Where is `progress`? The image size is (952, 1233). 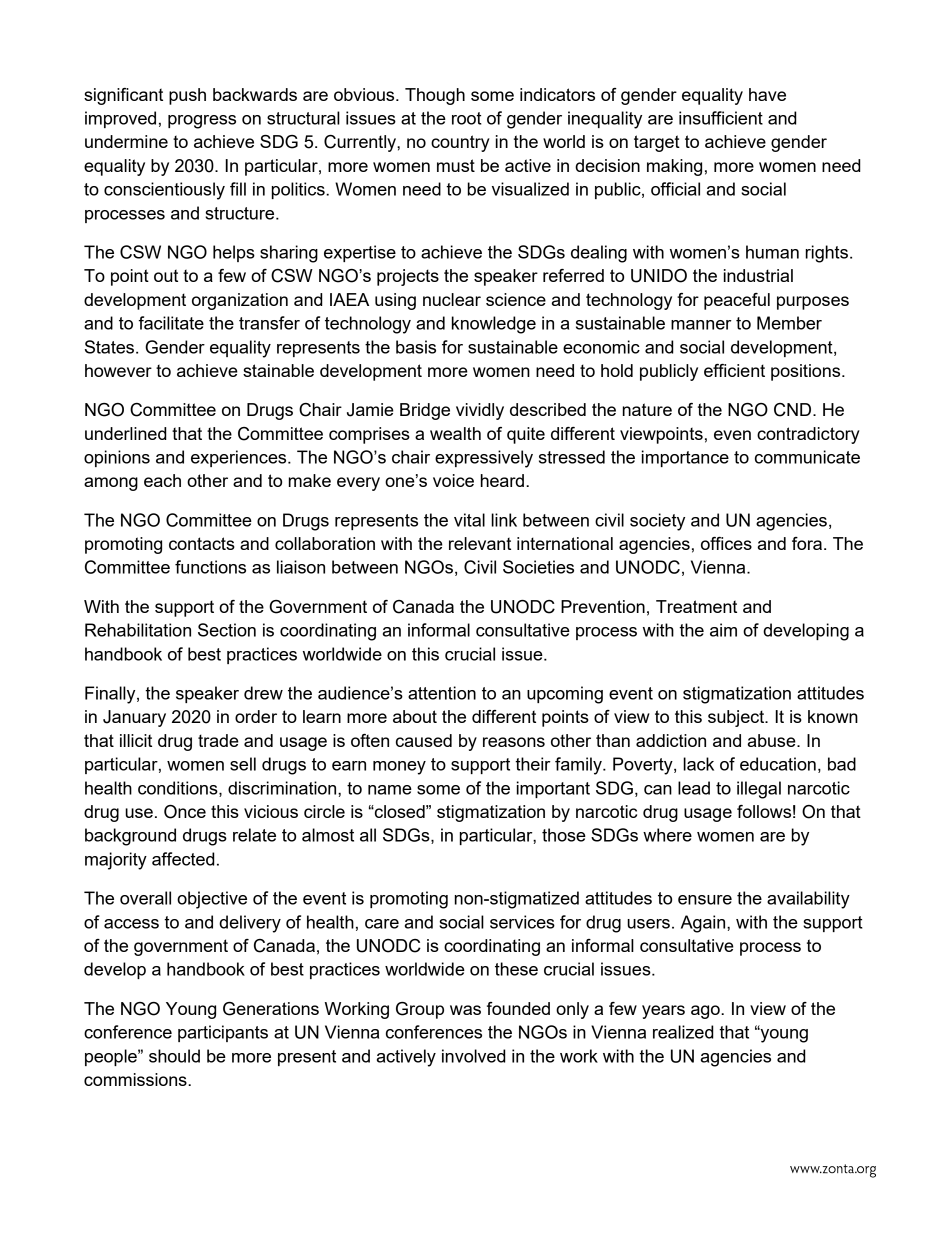
progress is located at coordinates (202, 122).
